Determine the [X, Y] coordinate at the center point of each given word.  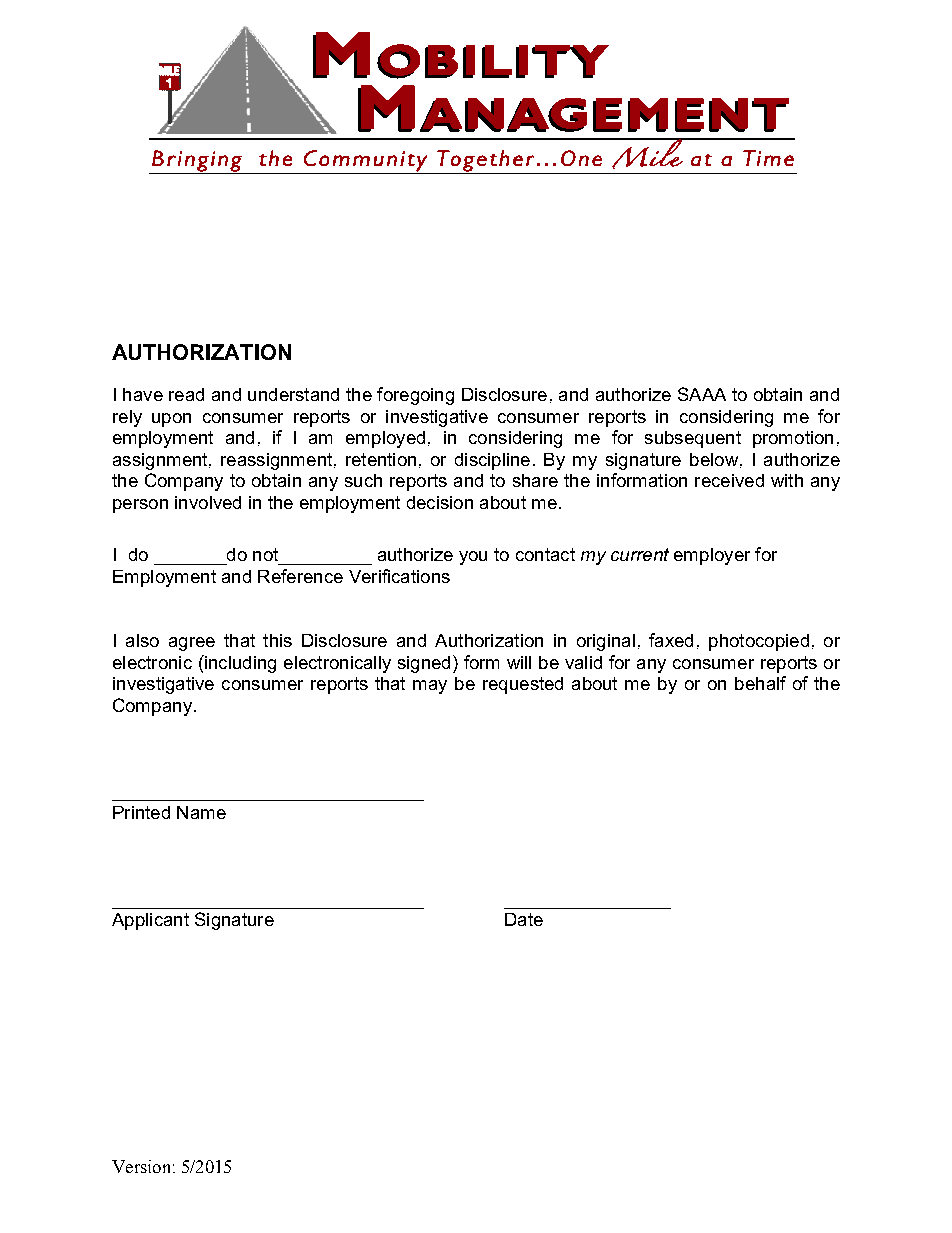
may [430, 687]
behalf [760, 683]
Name [201, 812]
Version [141, 1166]
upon [171, 420]
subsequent [693, 439]
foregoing [415, 396]
